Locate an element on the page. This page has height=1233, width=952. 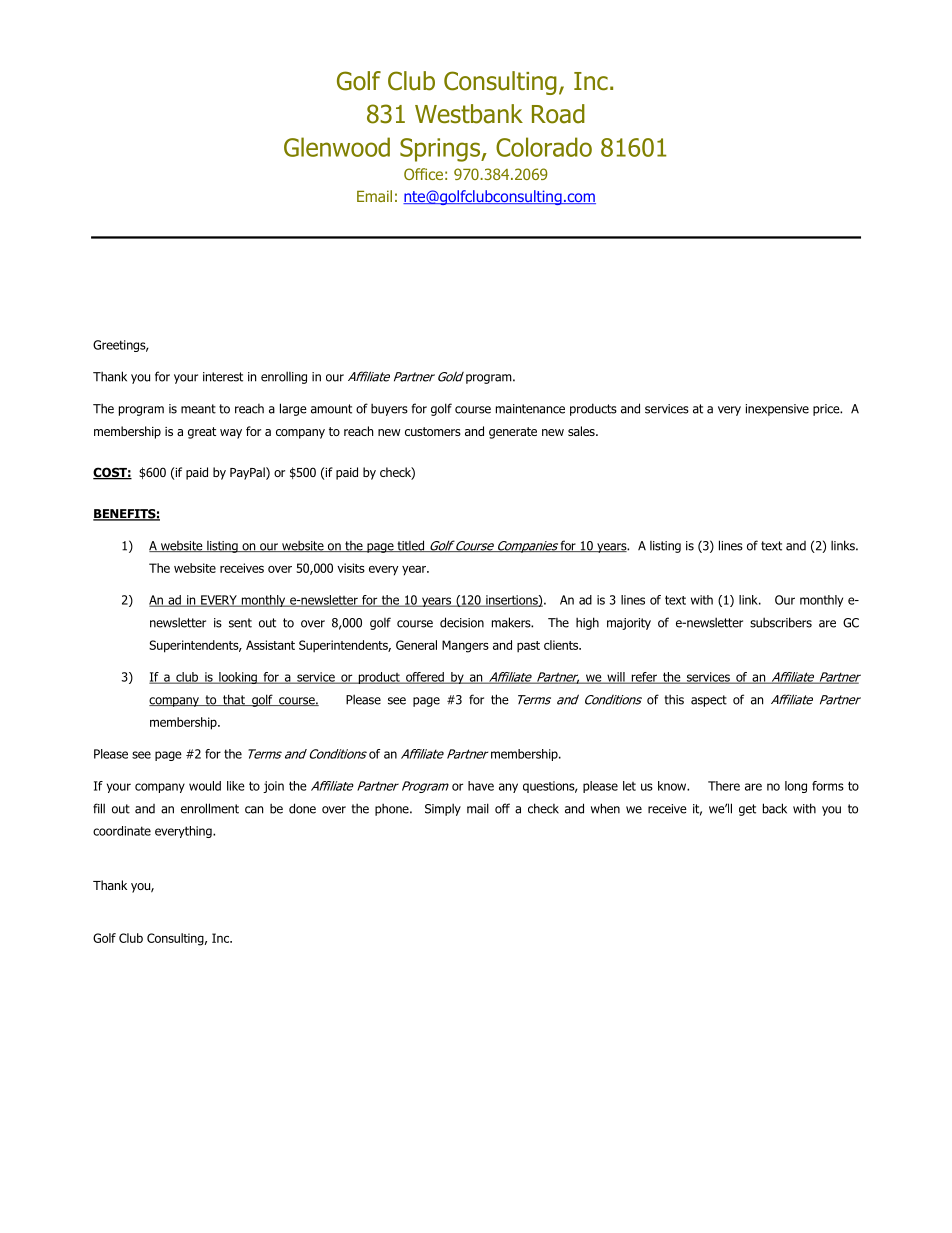
sent is located at coordinates (240, 623).
